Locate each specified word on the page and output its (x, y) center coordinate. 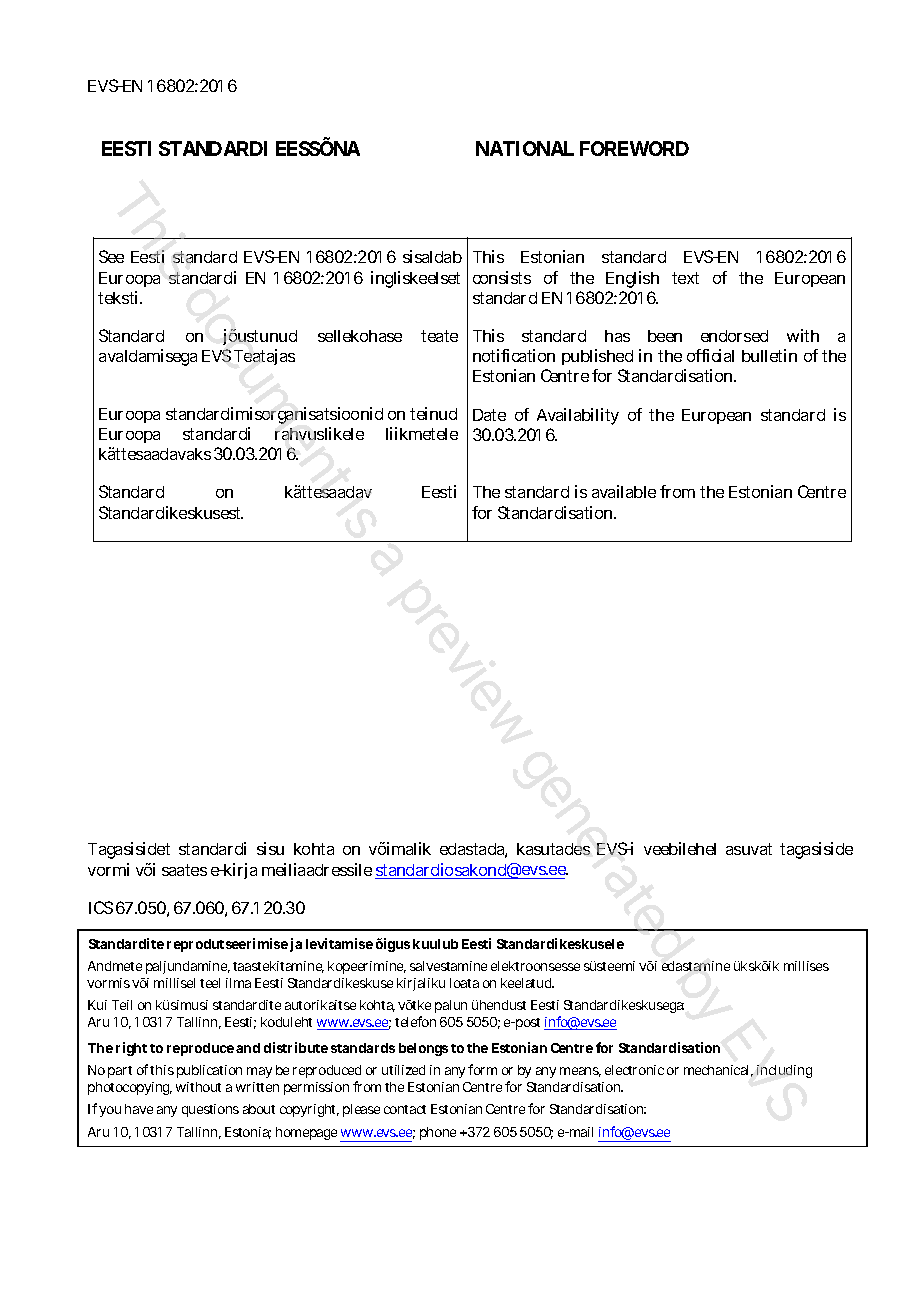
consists (502, 277)
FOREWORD (634, 148)
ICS (101, 907)
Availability (578, 416)
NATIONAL (525, 148)
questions (210, 1110)
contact (405, 1109)
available (624, 491)
